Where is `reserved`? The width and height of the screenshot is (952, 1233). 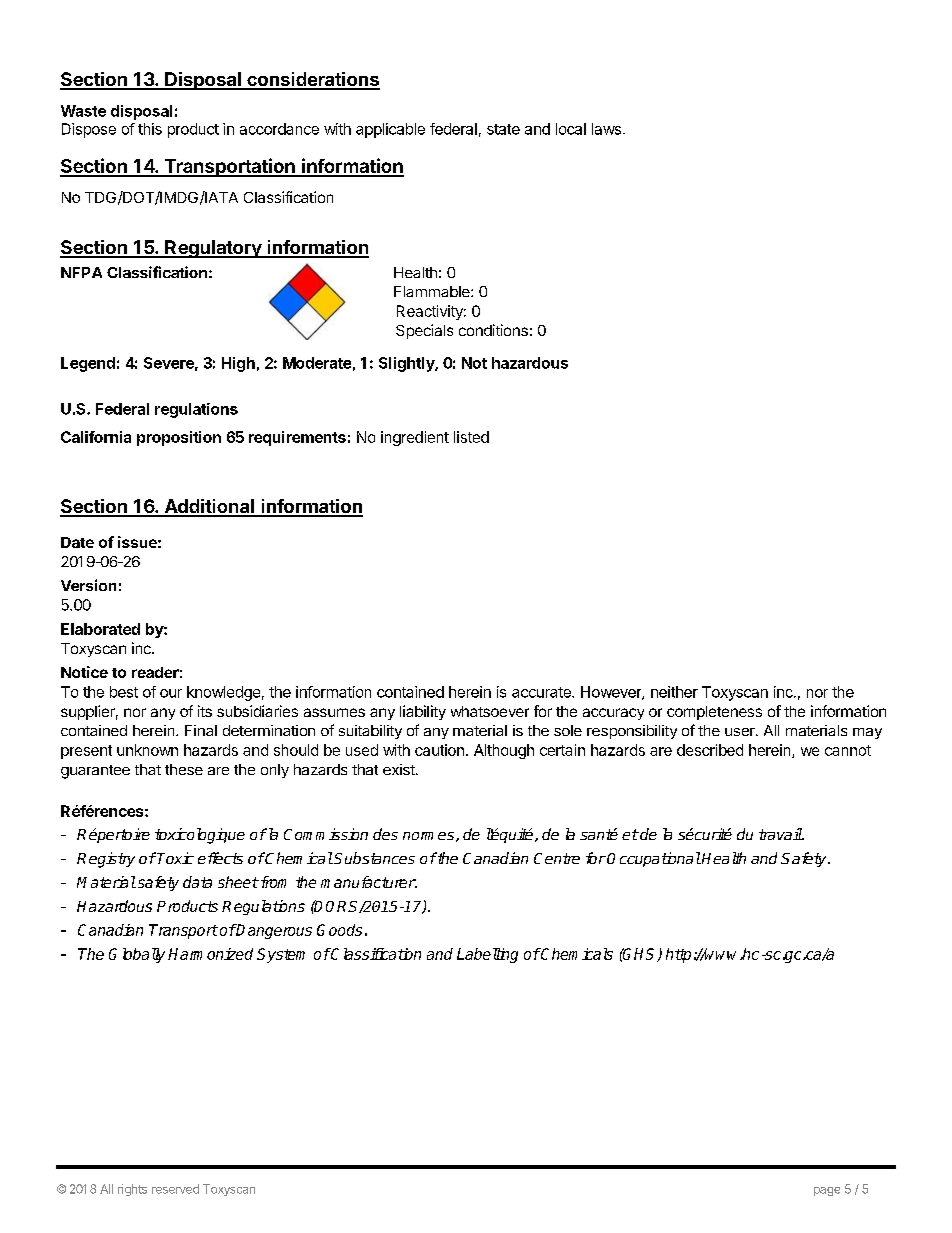
reserved is located at coordinates (175, 1189).
